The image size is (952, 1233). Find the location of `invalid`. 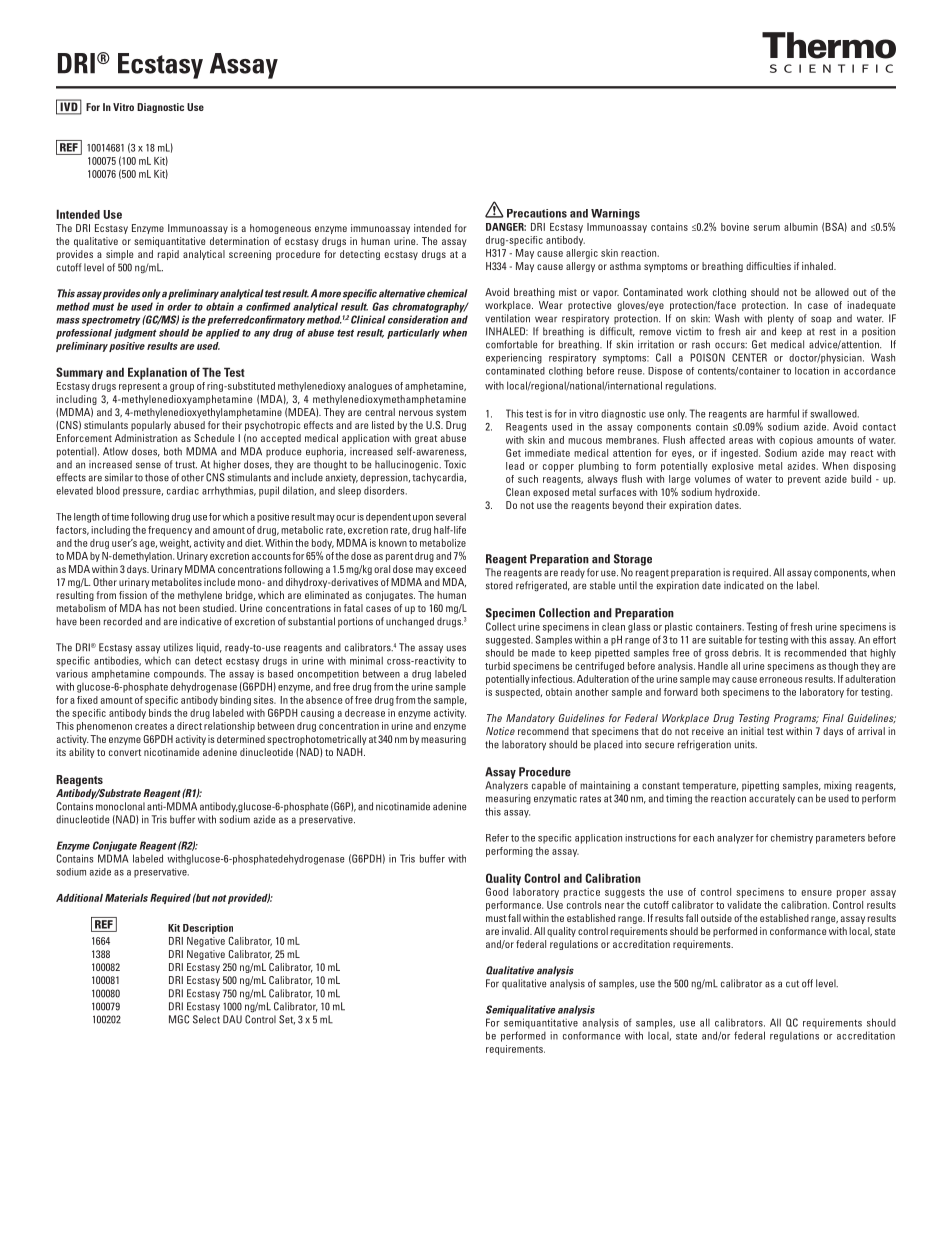

invalid is located at coordinates (516, 931).
